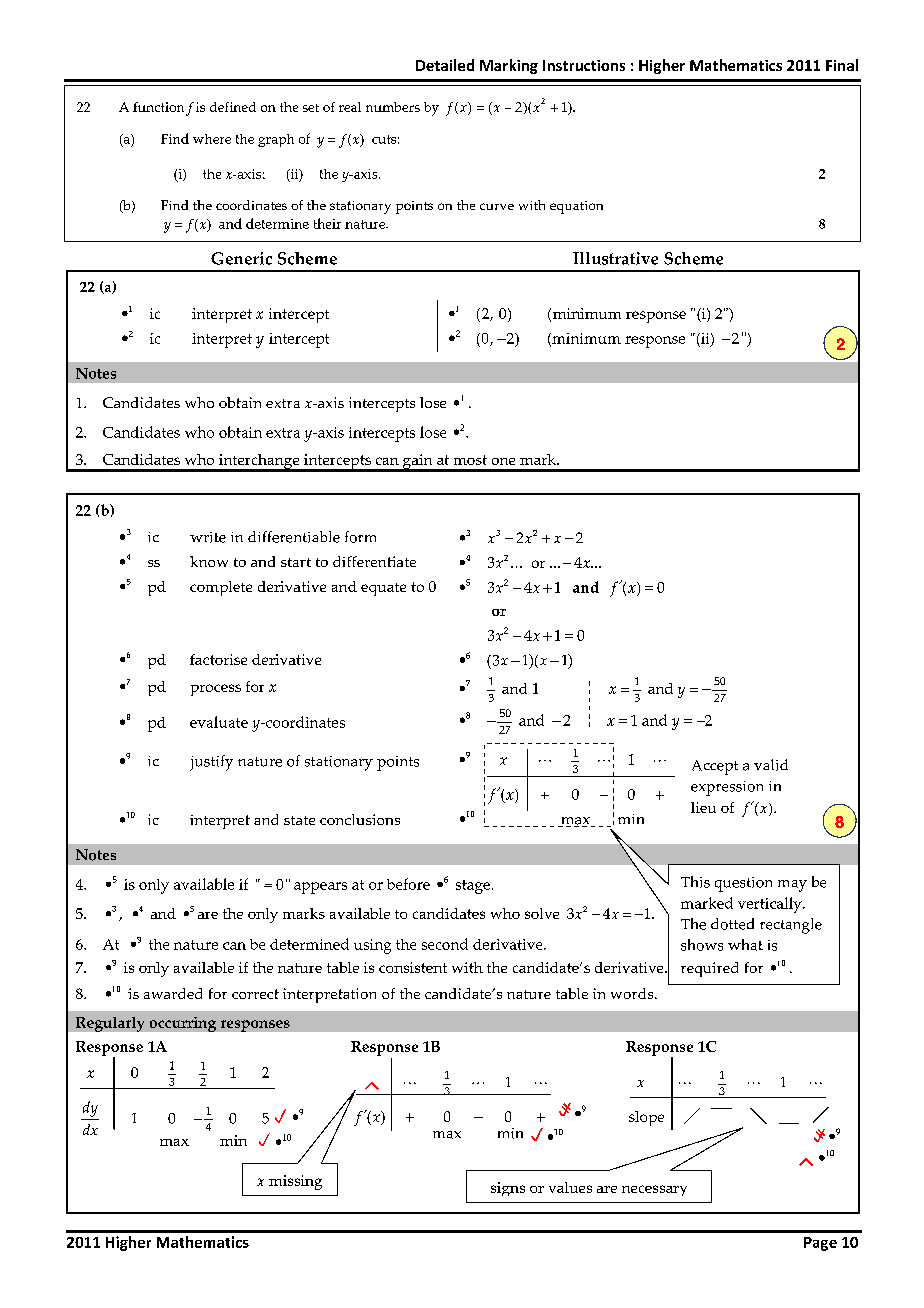  Describe the element at coordinates (842, 65) in the screenshot. I see `Final` at that location.
